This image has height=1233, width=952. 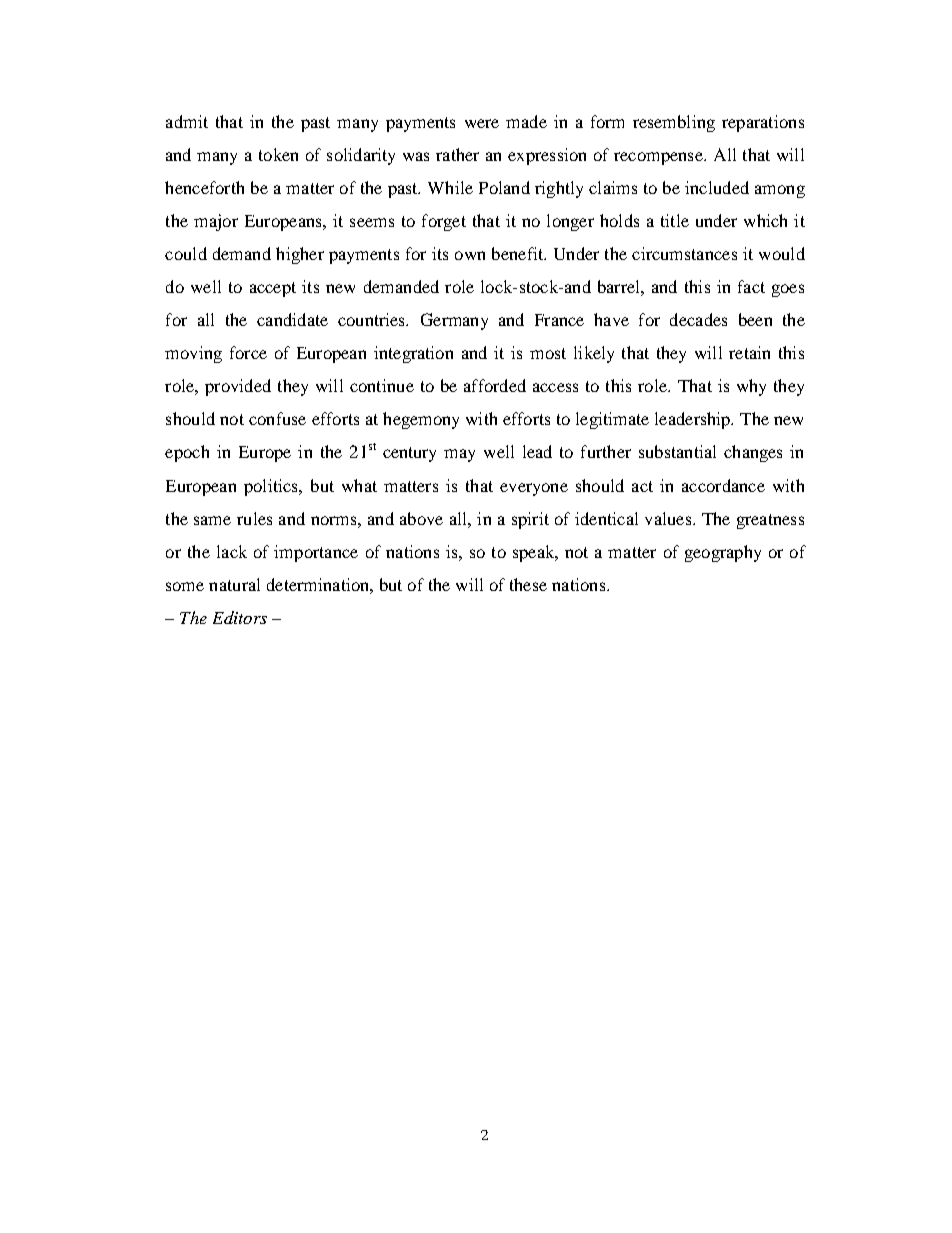 What do you see at coordinates (272, 487) in the image?
I see `politics` at bounding box center [272, 487].
